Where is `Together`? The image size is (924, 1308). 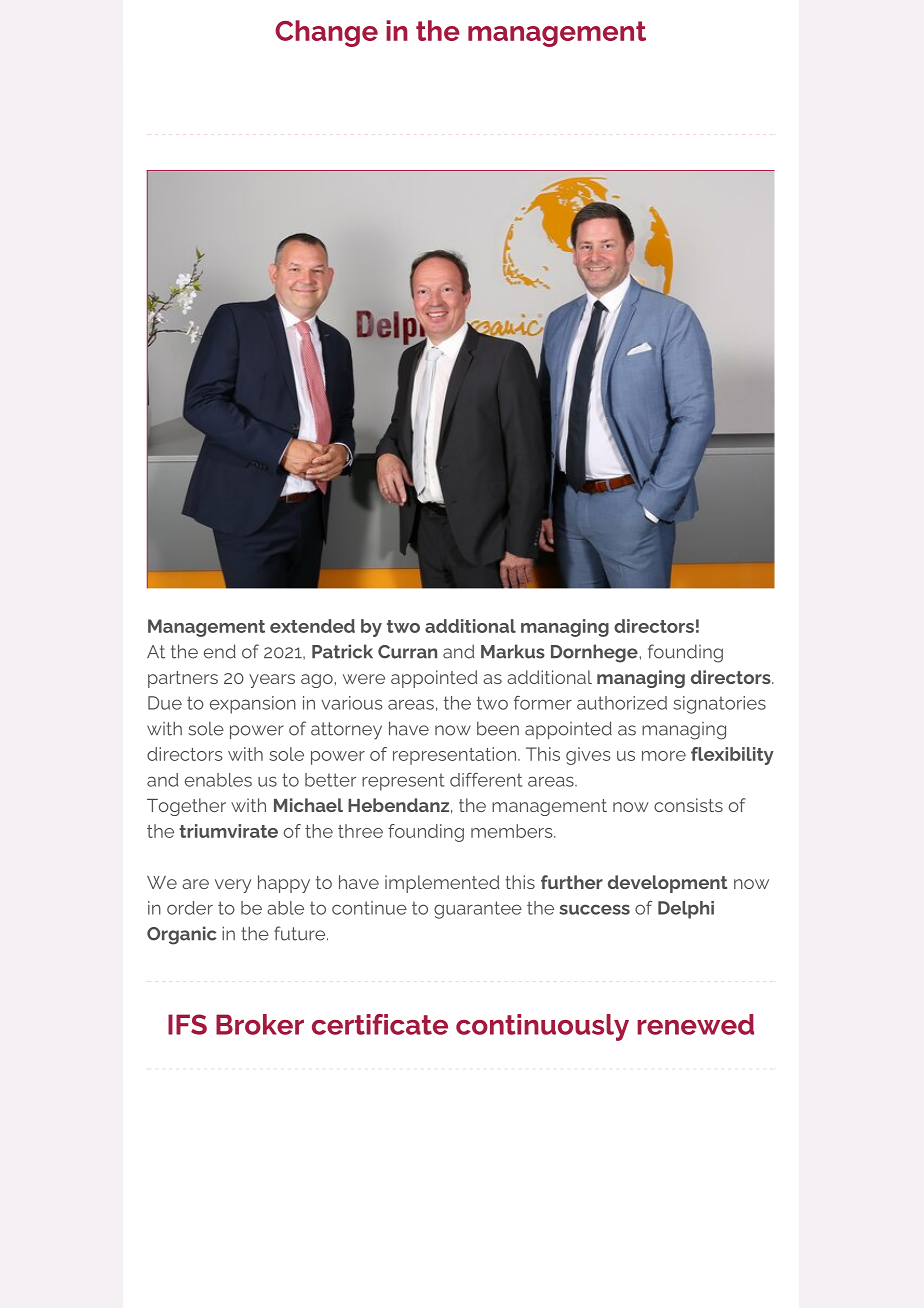 Together is located at coordinates (186, 807).
